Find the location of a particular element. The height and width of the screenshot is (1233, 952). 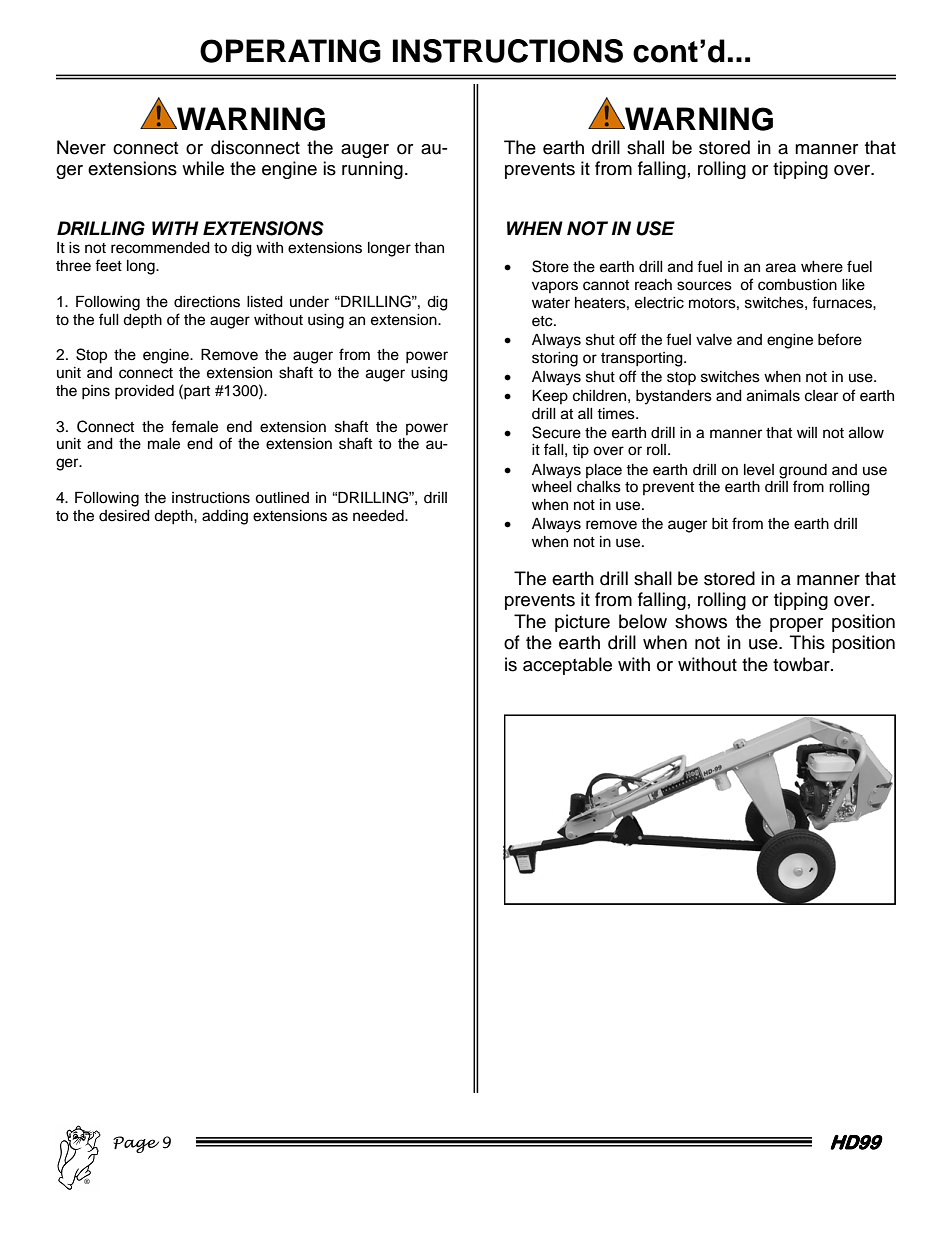

where is located at coordinates (822, 267).
